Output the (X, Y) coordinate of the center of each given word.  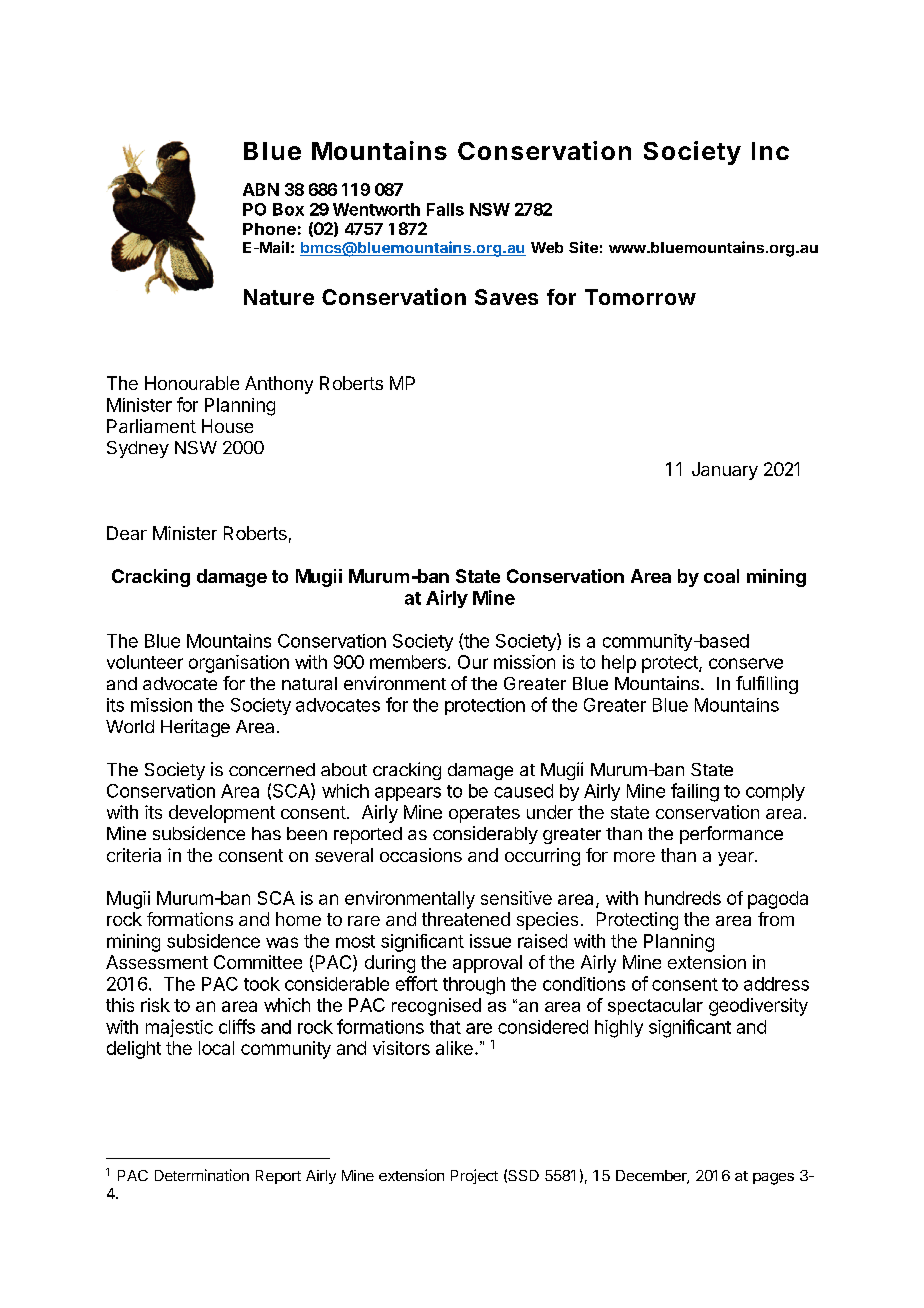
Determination (202, 1175)
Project (474, 1176)
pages (773, 1179)
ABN (261, 189)
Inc (770, 151)
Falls (445, 209)
